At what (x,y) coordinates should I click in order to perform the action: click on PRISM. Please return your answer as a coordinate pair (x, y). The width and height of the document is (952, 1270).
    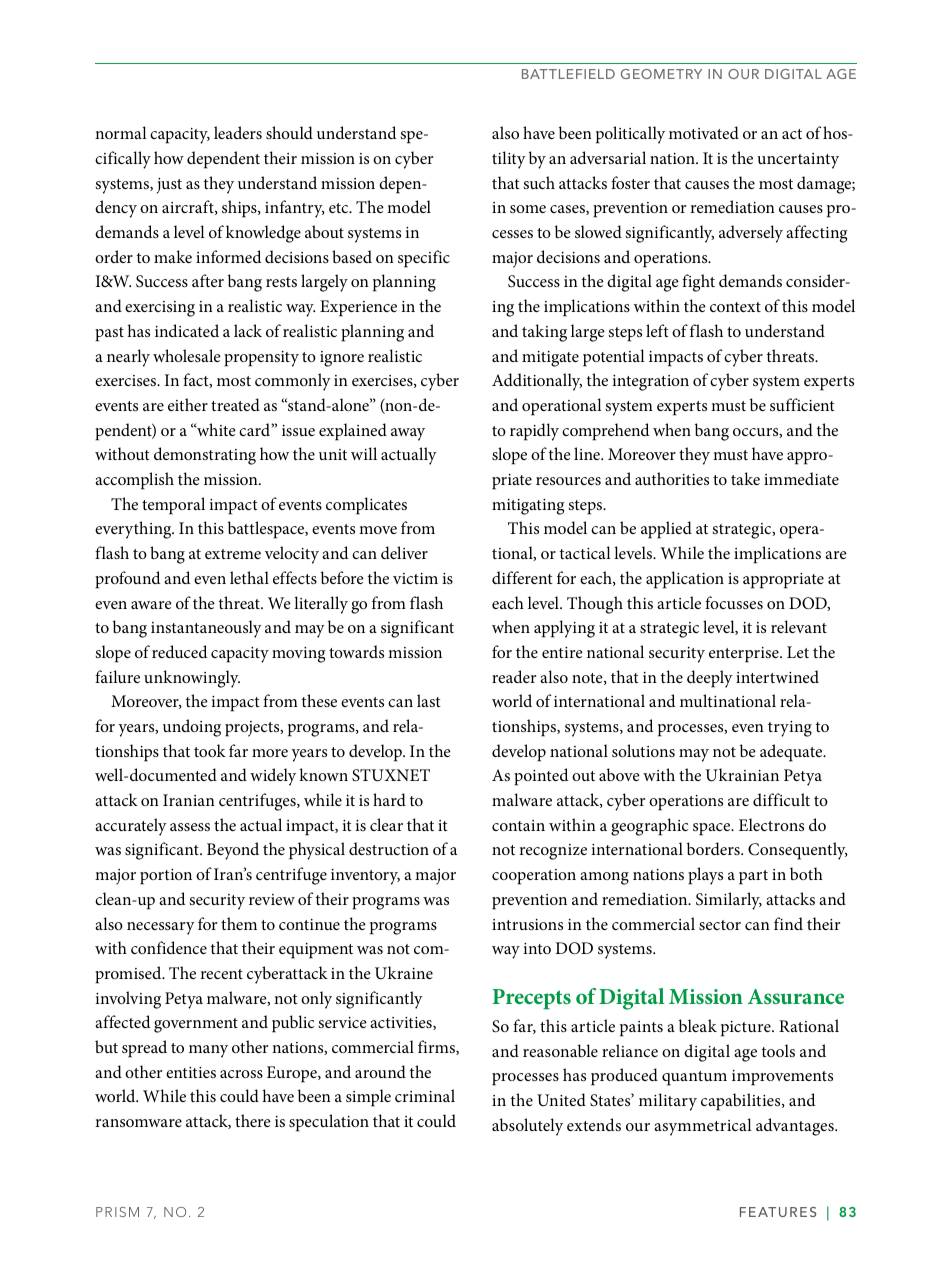
    Looking at the image, I should click on (117, 1212).
